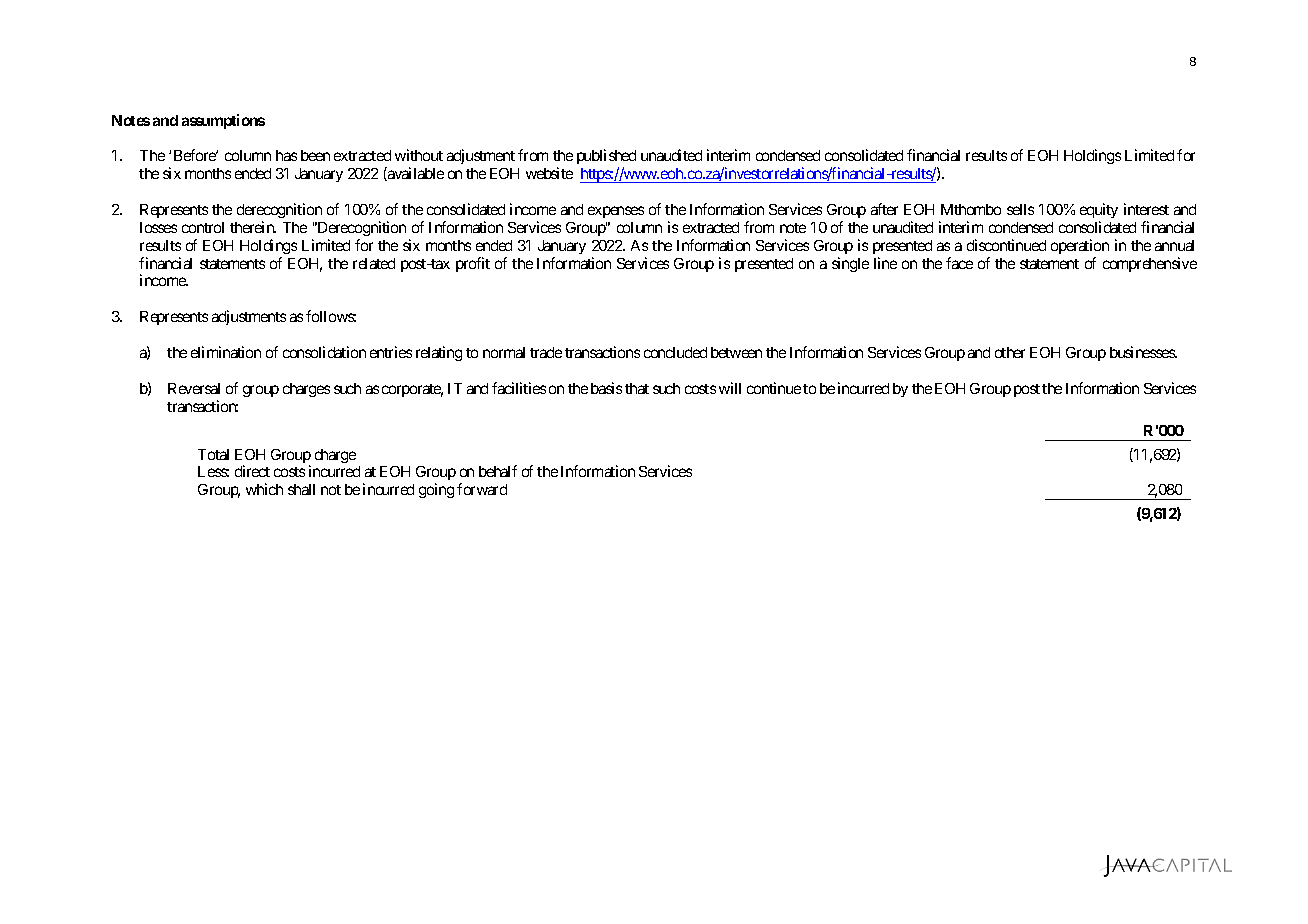 Image resolution: width=1308 pixels, height=924 pixels. Describe the element at coordinates (223, 121) in the screenshot. I see `assumptions` at that location.
